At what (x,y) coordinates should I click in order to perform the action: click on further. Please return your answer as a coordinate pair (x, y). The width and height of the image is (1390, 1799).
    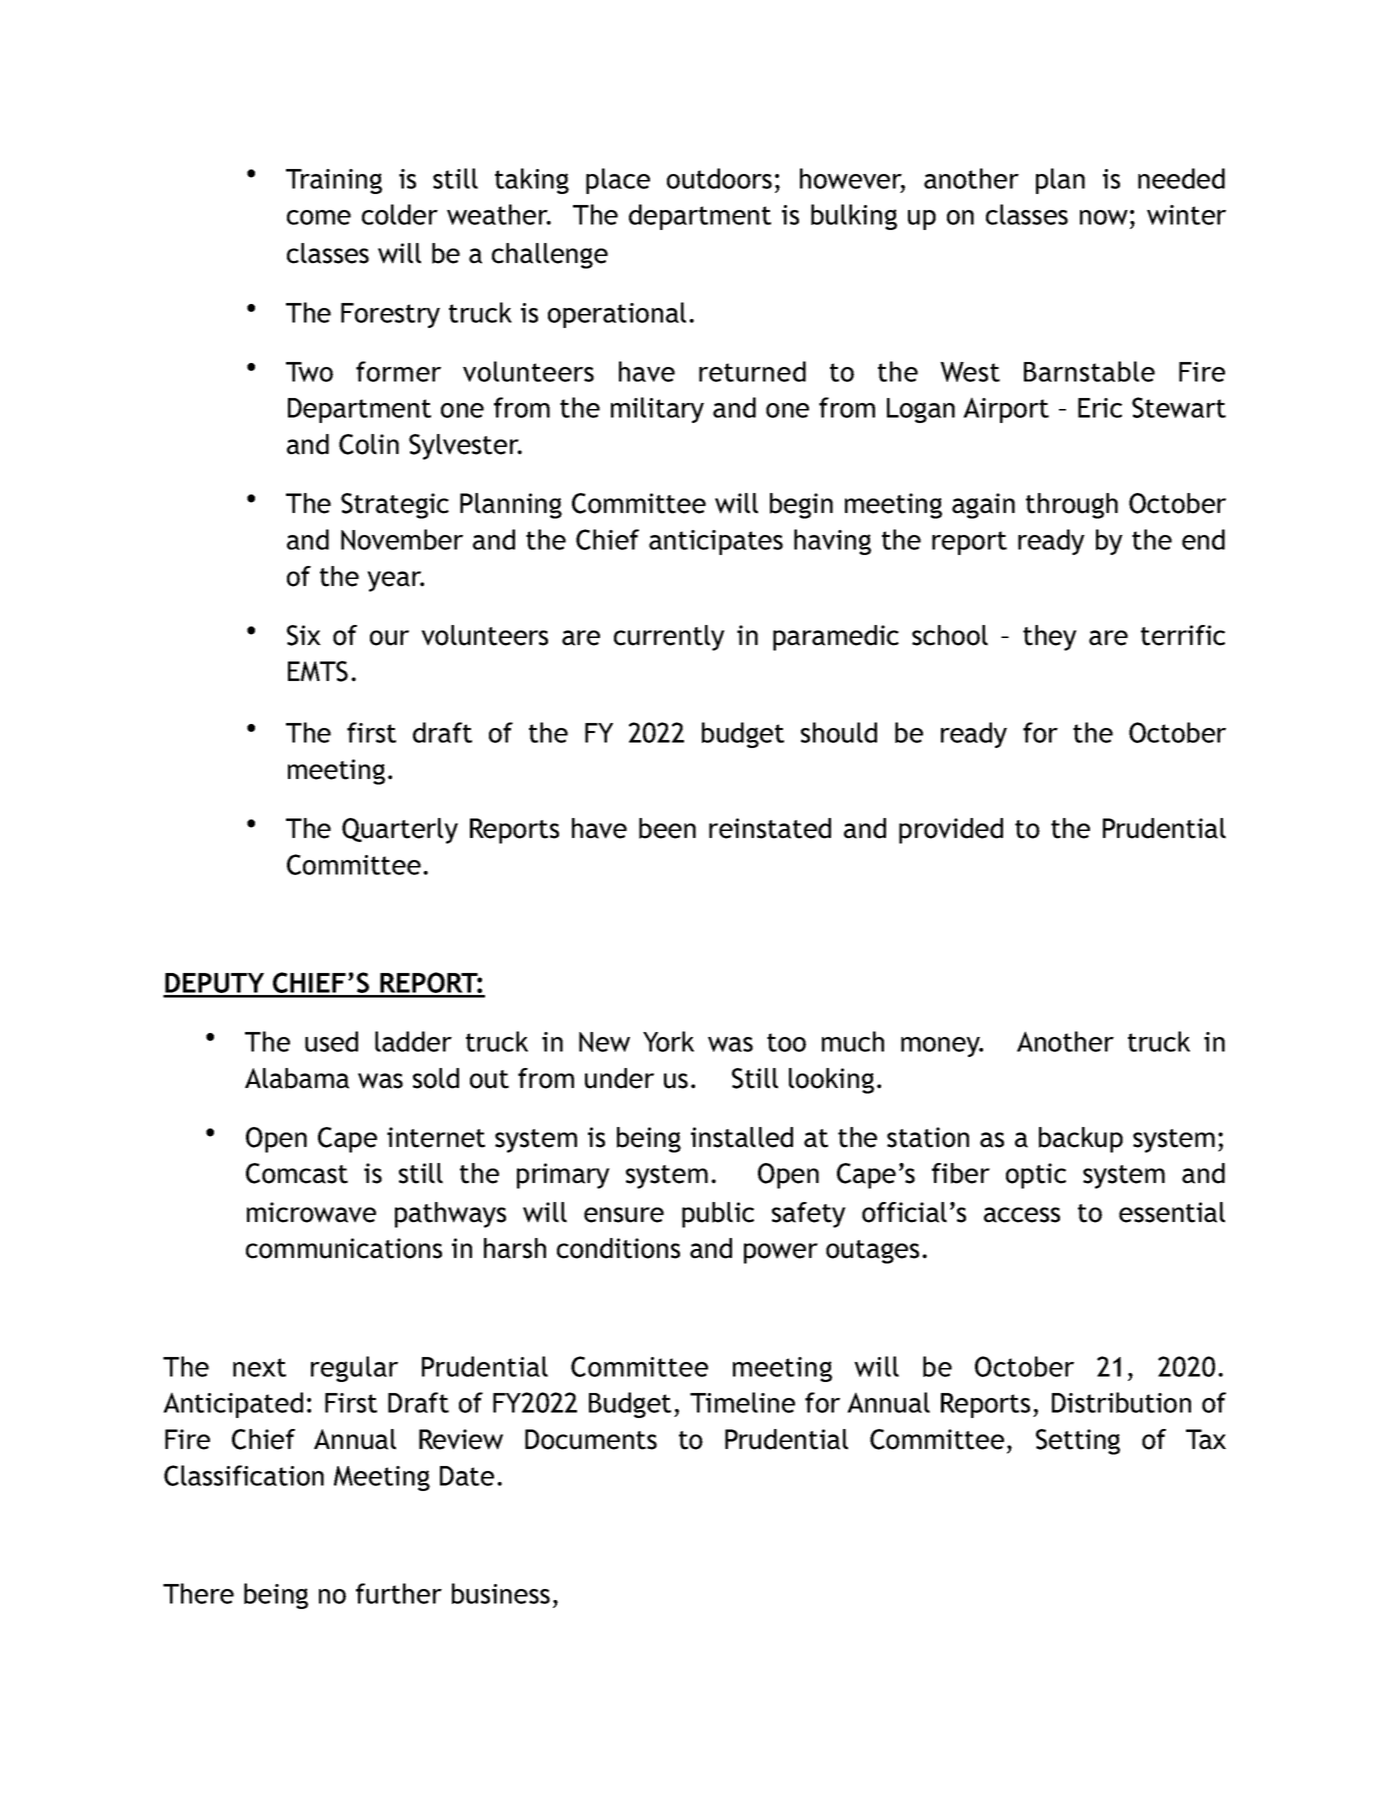
    Looking at the image, I should click on (399, 1593).
